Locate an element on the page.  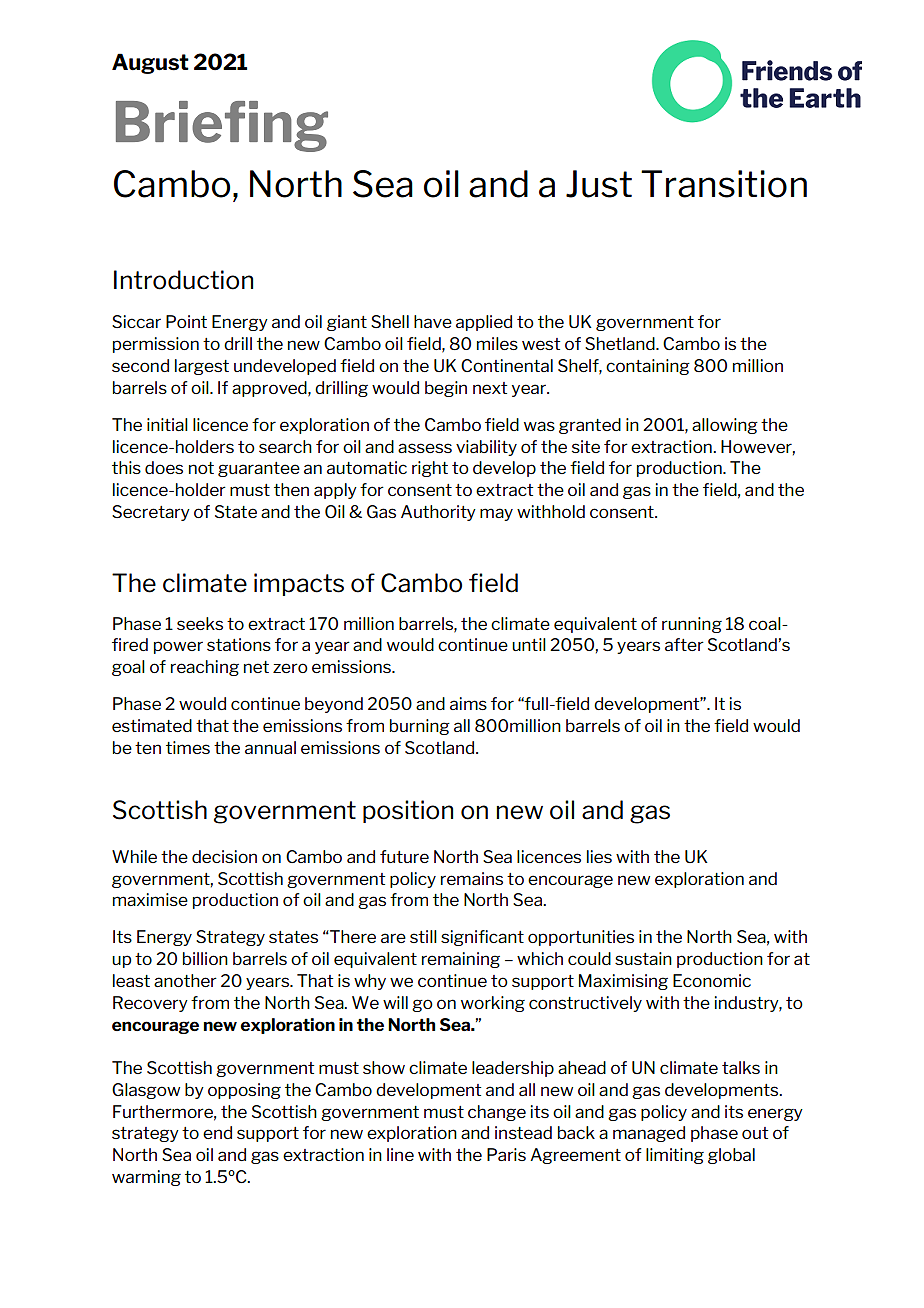
times is located at coordinates (188, 747).
